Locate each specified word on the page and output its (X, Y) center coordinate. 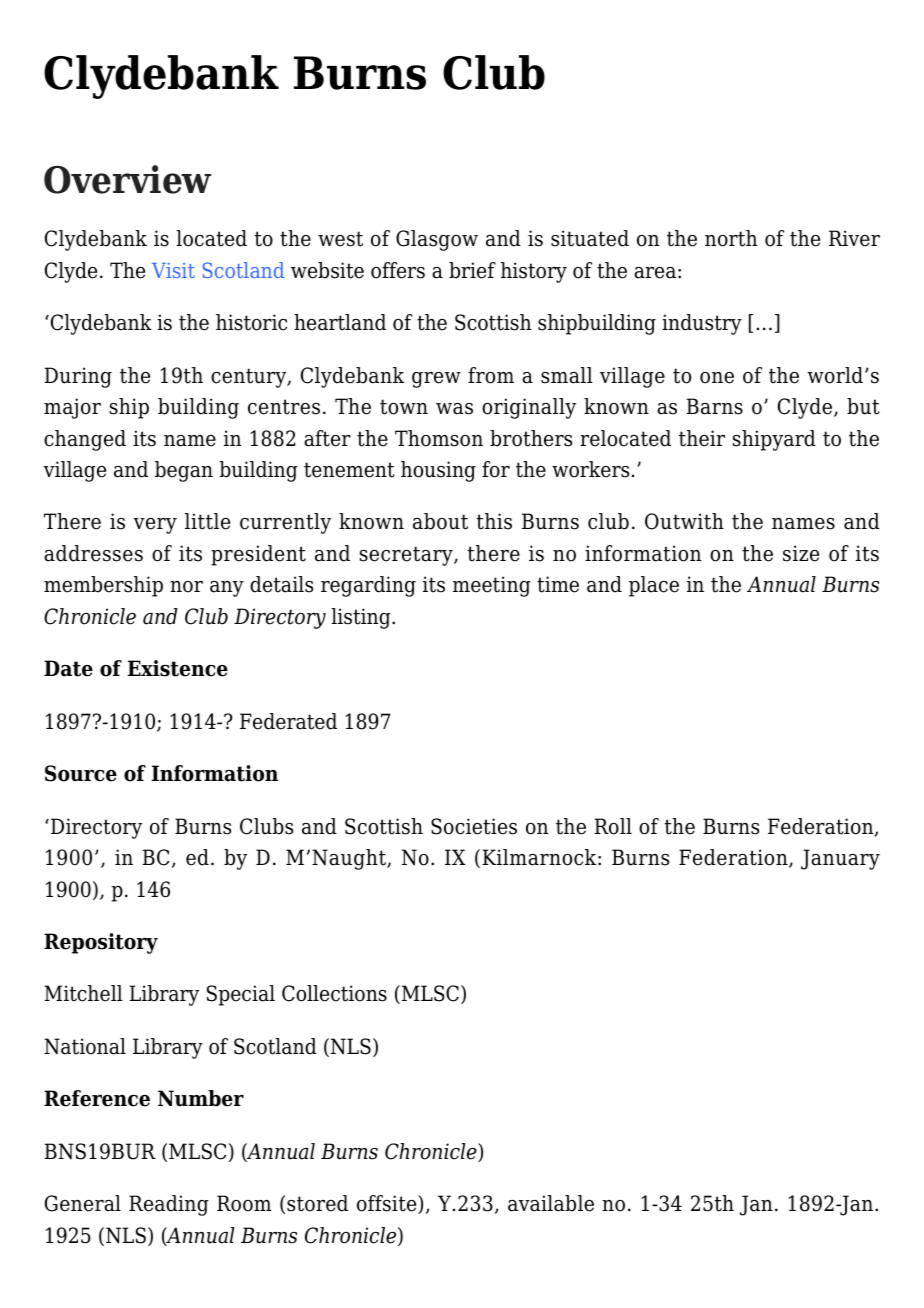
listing (362, 618)
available (551, 1203)
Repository (101, 943)
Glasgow (437, 240)
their (702, 438)
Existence (178, 668)
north (731, 238)
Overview (127, 179)
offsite (388, 1204)
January (840, 859)
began (184, 471)
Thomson (439, 438)
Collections (334, 993)
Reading (169, 1205)
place (654, 586)
